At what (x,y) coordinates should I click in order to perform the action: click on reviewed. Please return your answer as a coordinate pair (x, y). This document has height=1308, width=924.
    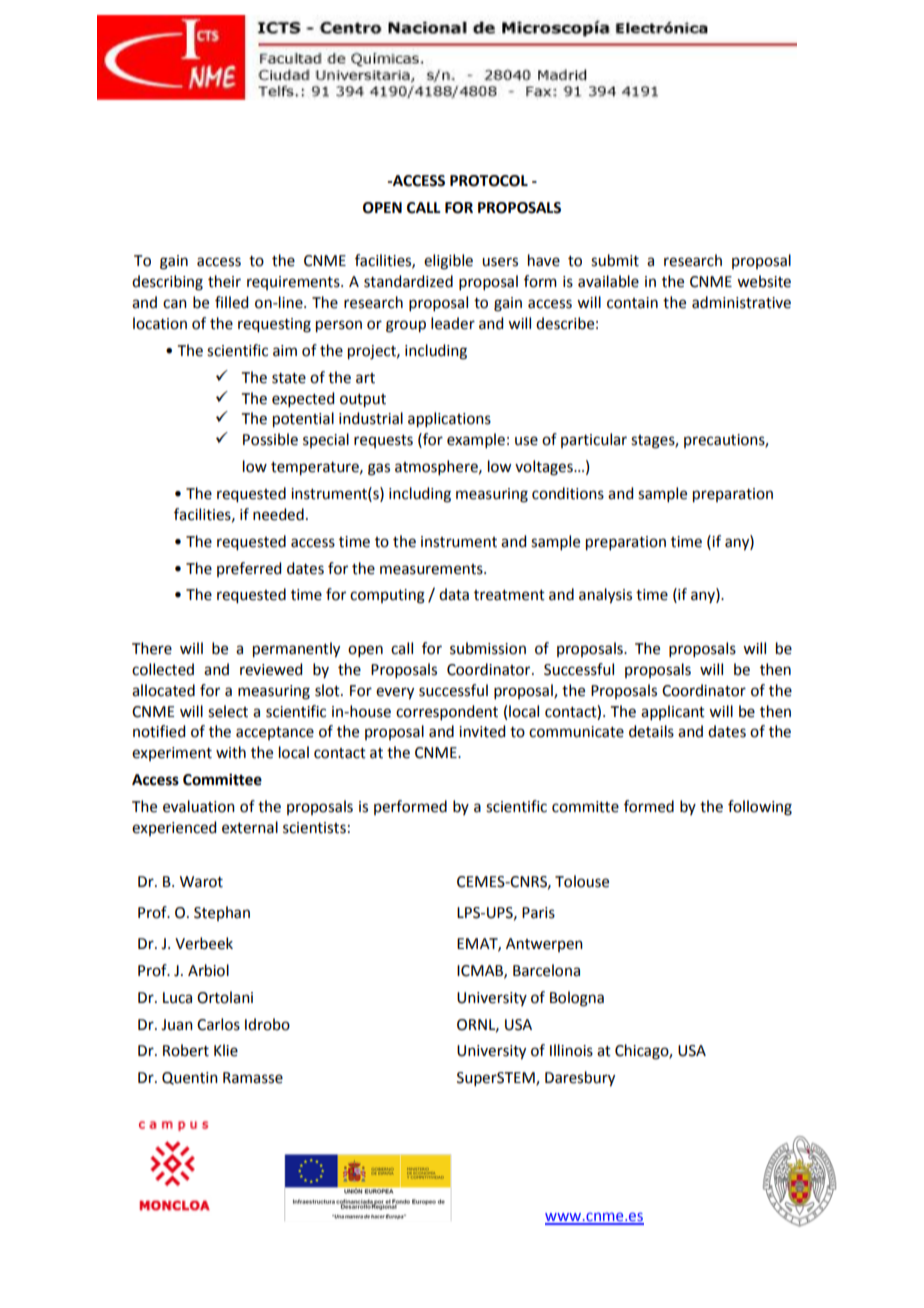
    Looking at the image, I should click on (271, 669).
